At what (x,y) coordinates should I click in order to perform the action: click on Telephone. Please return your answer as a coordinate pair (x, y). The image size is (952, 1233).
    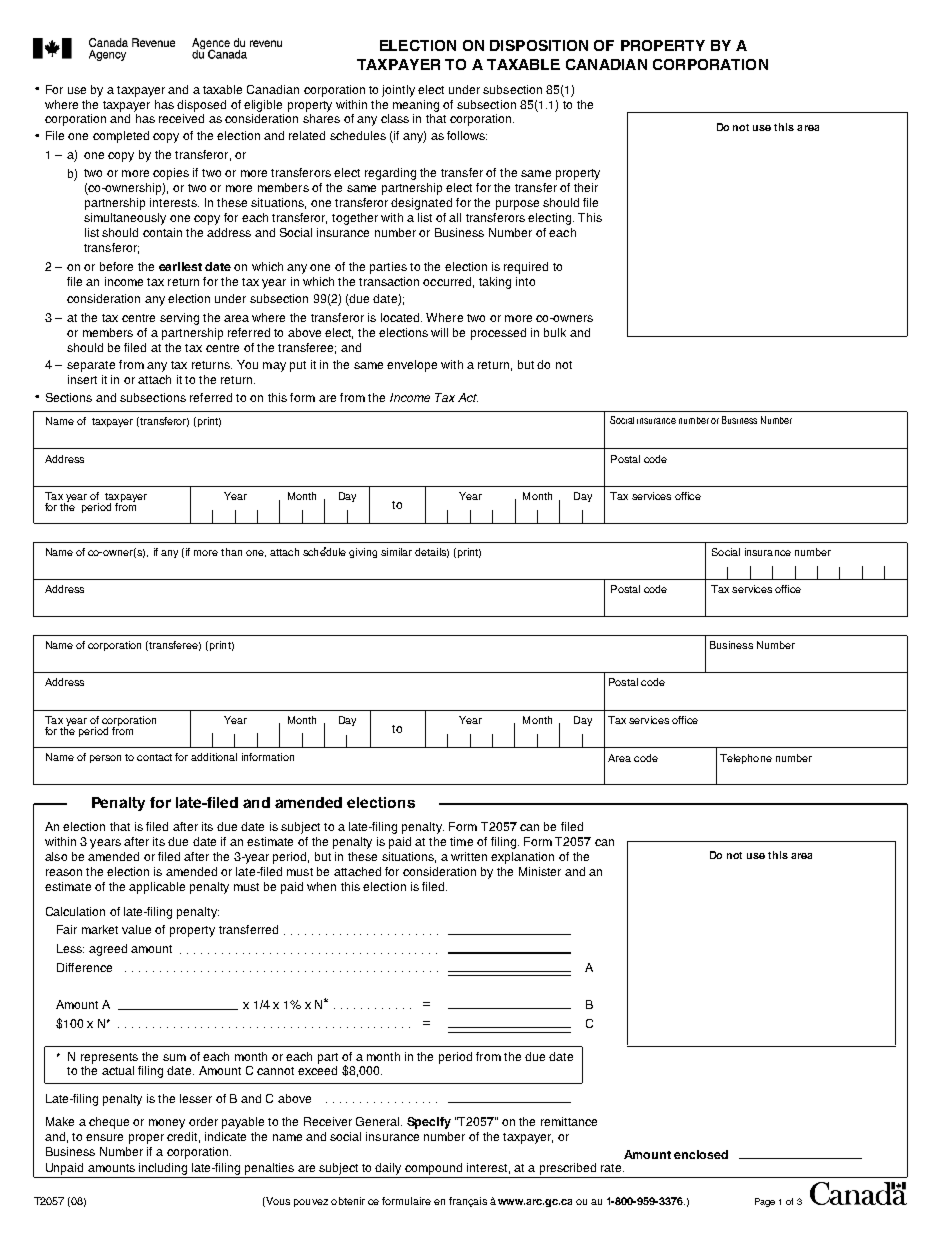
    Looking at the image, I should click on (746, 759).
